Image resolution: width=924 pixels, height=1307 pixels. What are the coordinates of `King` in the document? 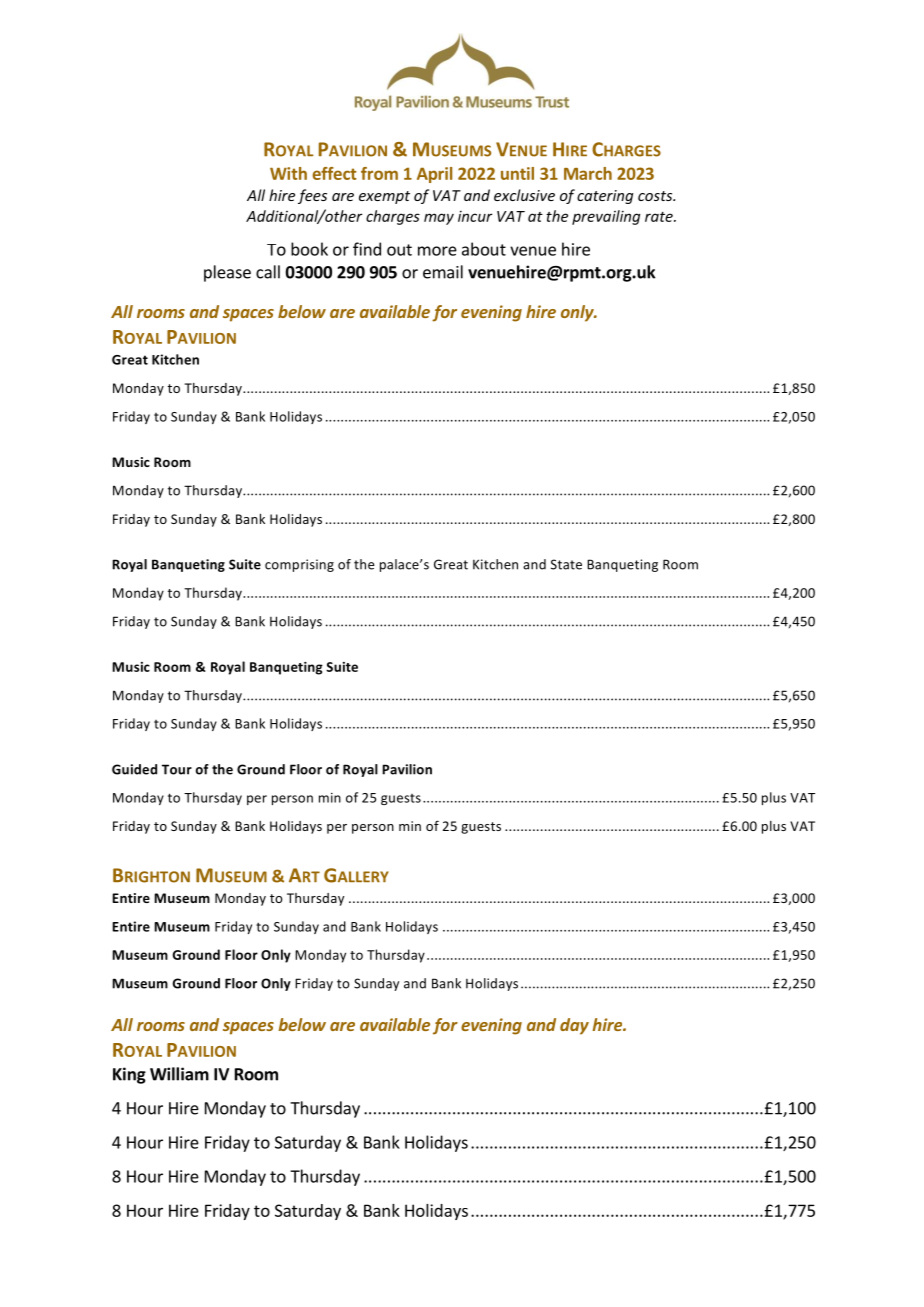 It's located at (129, 1075).
